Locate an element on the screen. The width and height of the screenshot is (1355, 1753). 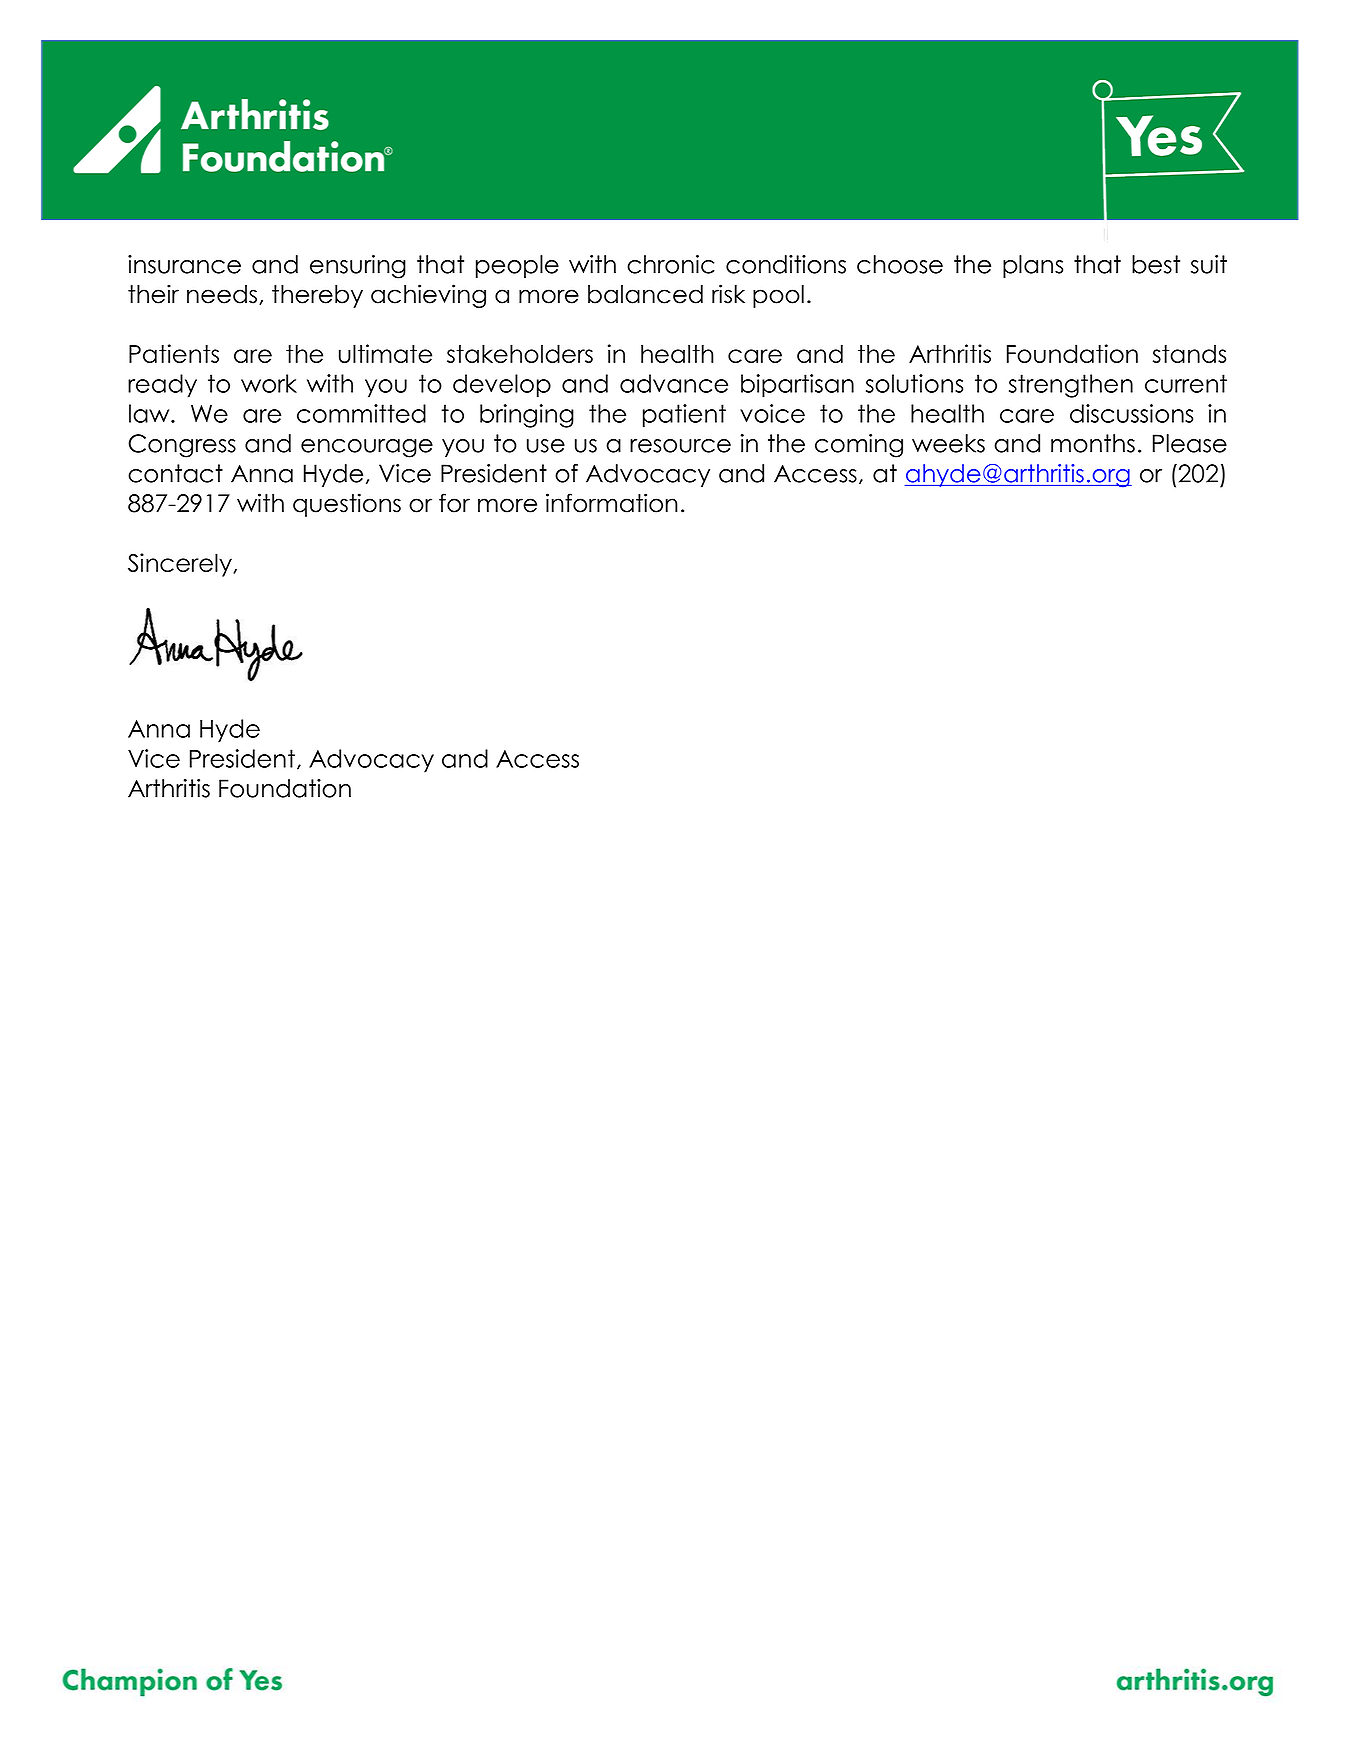
months is located at coordinates (1093, 443).
